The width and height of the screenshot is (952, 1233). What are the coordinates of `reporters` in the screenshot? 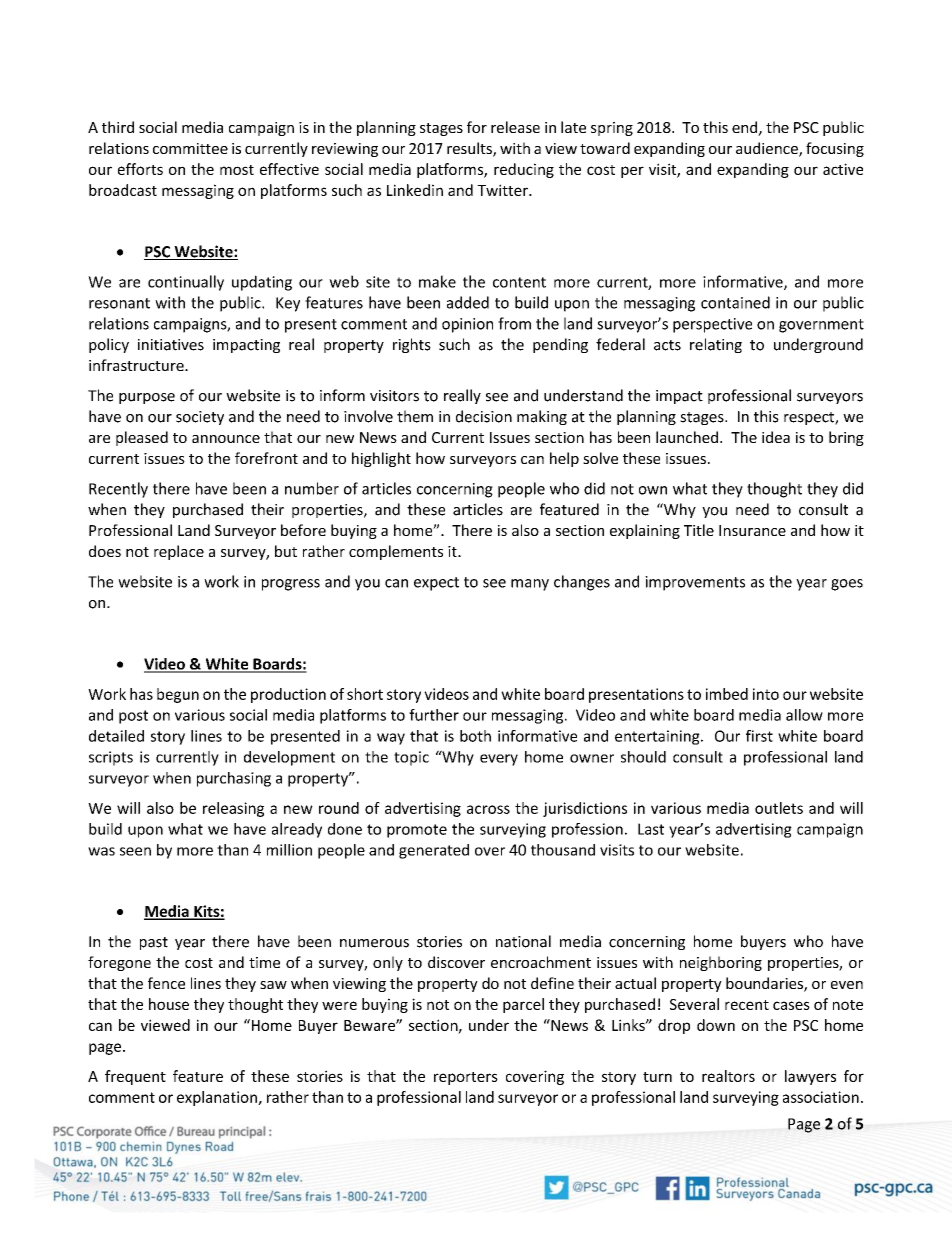 It's located at (466, 1078).
